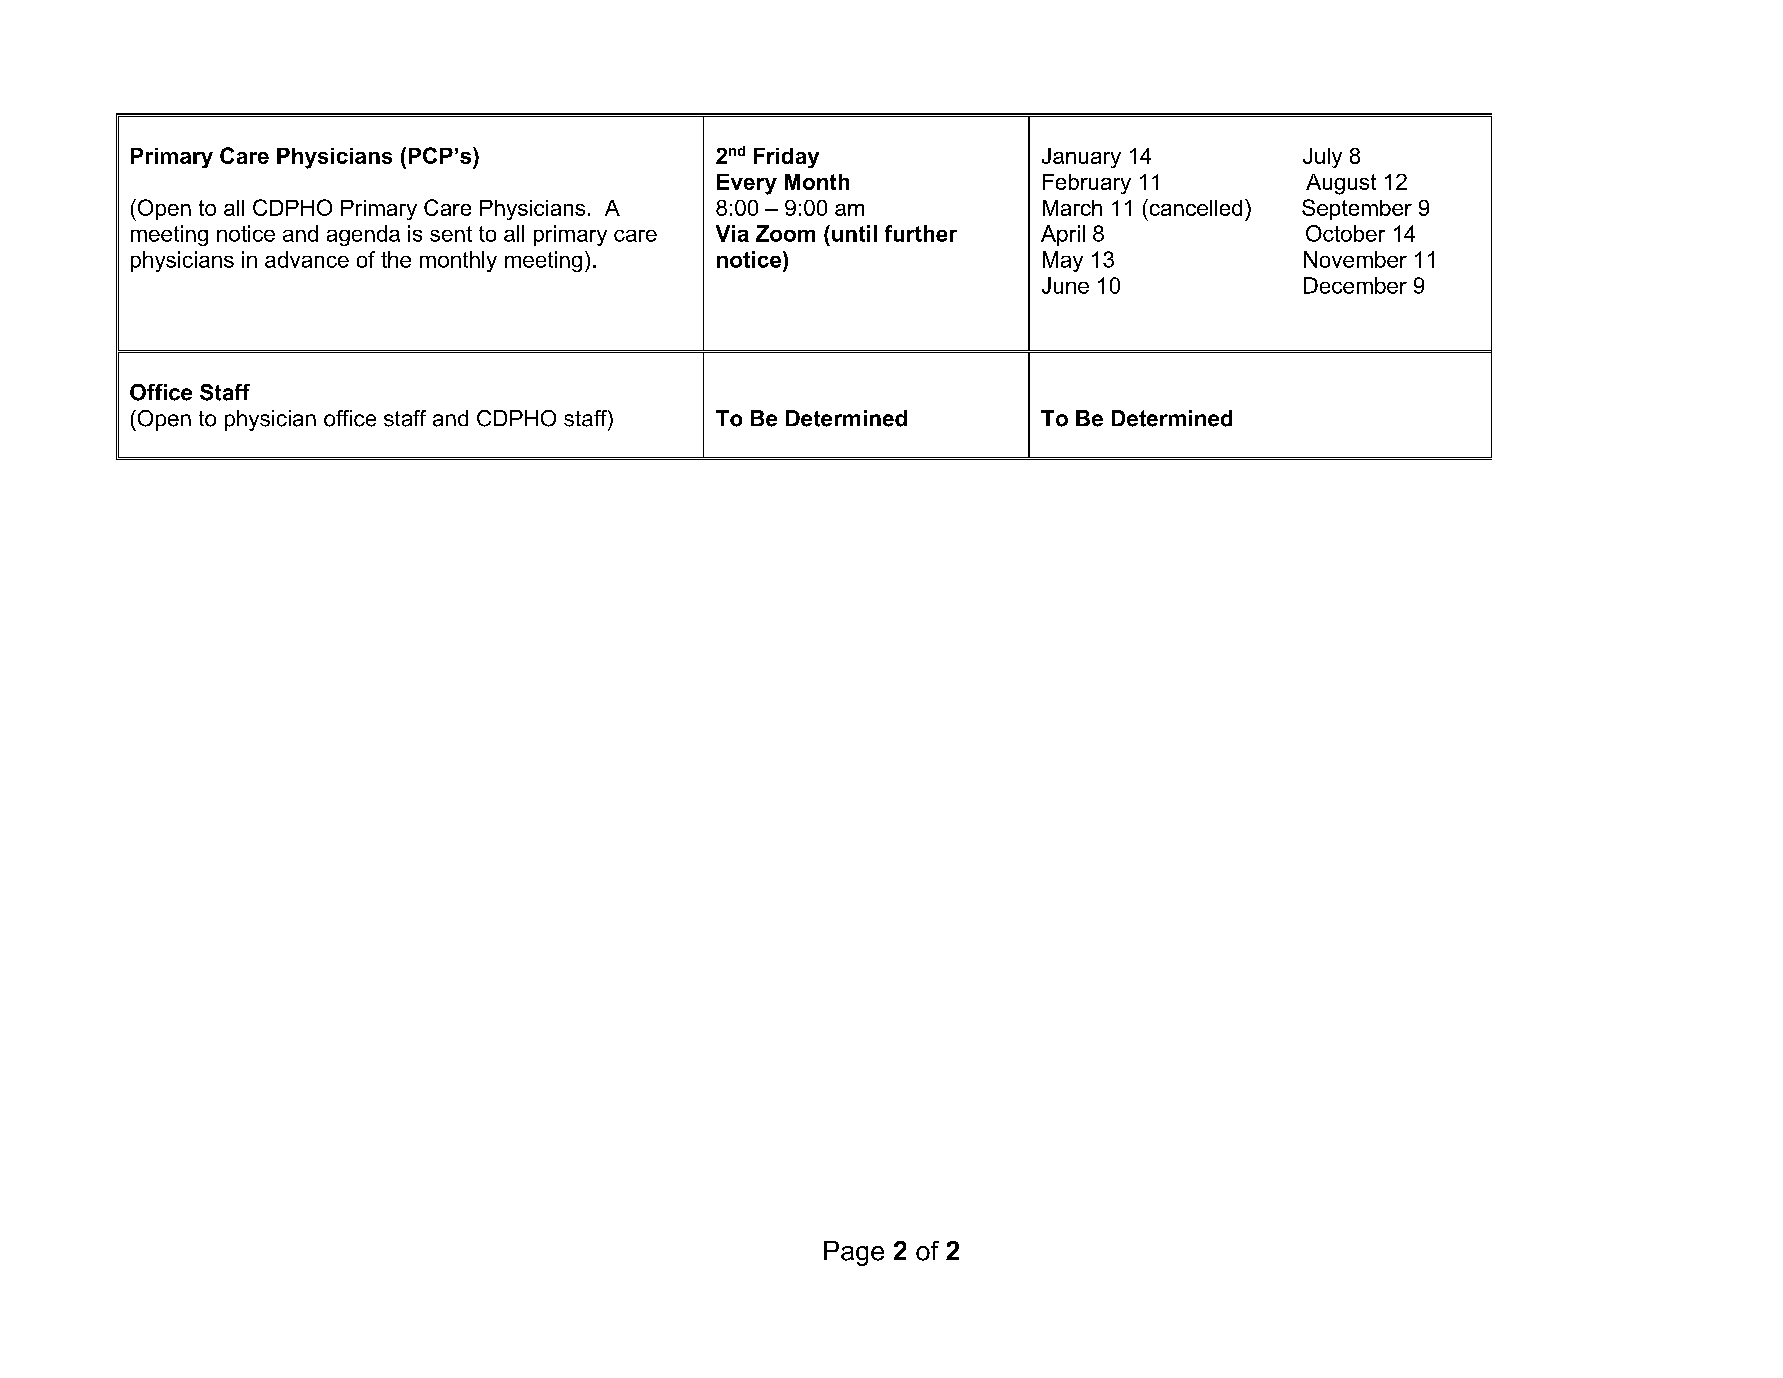 The width and height of the screenshot is (1783, 1378). Describe the element at coordinates (1345, 233) in the screenshot. I see `October` at that location.
